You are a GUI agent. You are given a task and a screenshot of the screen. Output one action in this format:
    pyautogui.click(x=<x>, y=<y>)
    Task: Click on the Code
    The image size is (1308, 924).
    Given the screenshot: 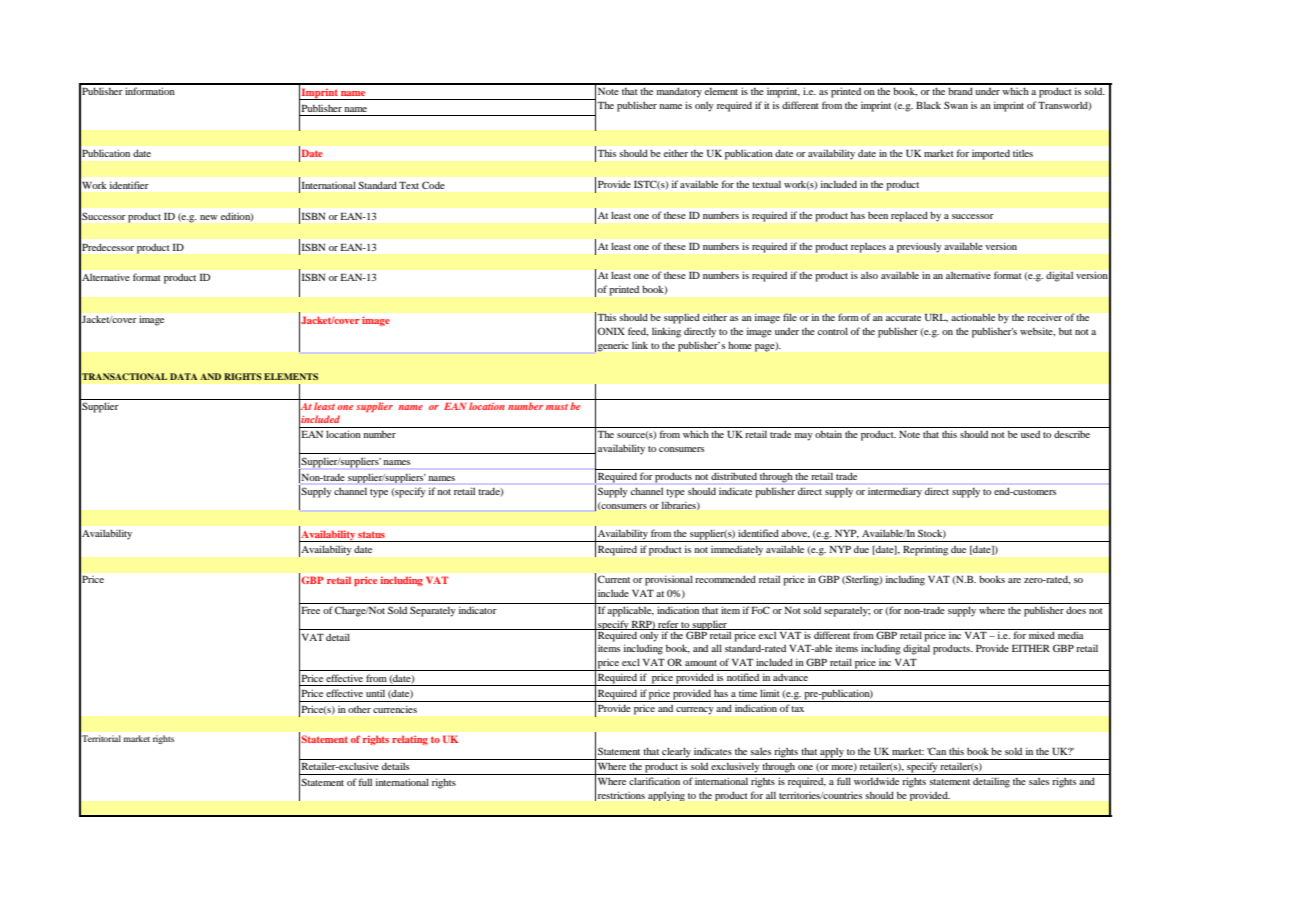 What is the action you would take?
    pyautogui.click(x=433, y=185)
